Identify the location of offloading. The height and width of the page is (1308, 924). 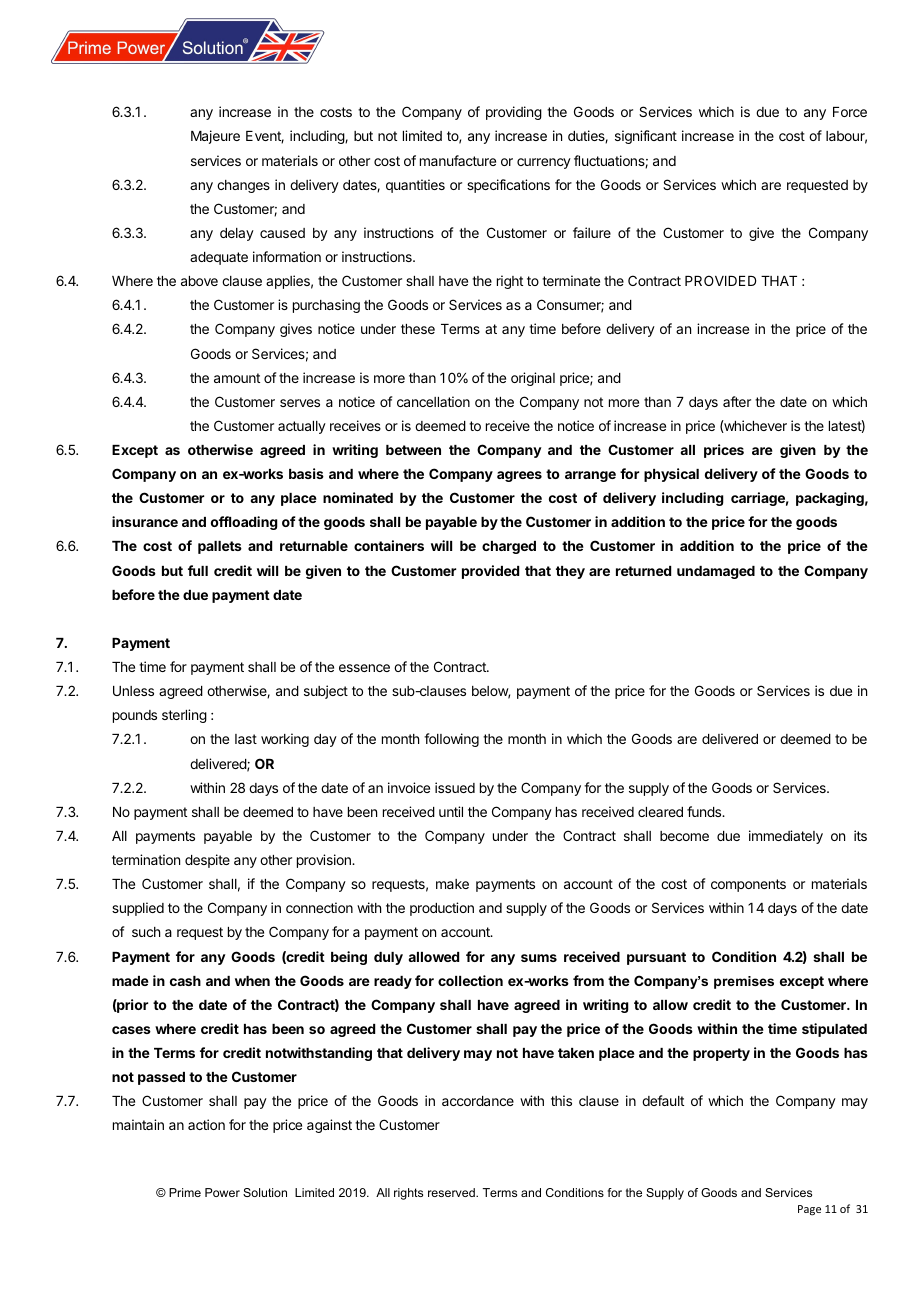
(244, 523).
